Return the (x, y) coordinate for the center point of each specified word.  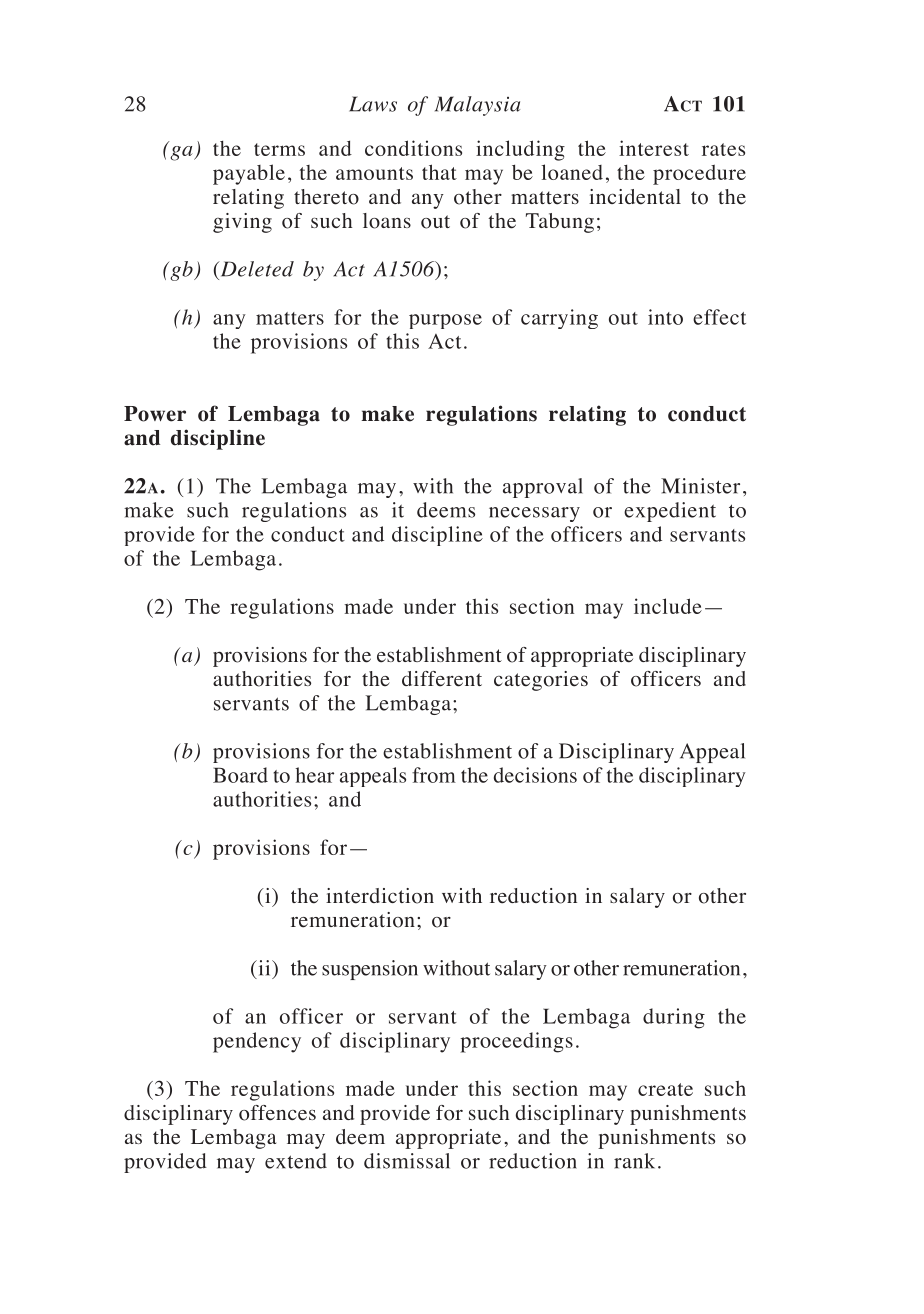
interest (654, 148)
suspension (370, 970)
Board (240, 775)
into (665, 317)
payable (249, 174)
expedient (670, 512)
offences (277, 1113)
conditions (413, 148)
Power (155, 414)
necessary (534, 514)
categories (541, 681)
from (434, 775)
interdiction (380, 896)
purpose (445, 321)
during (674, 1018)
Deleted (256, 269)
